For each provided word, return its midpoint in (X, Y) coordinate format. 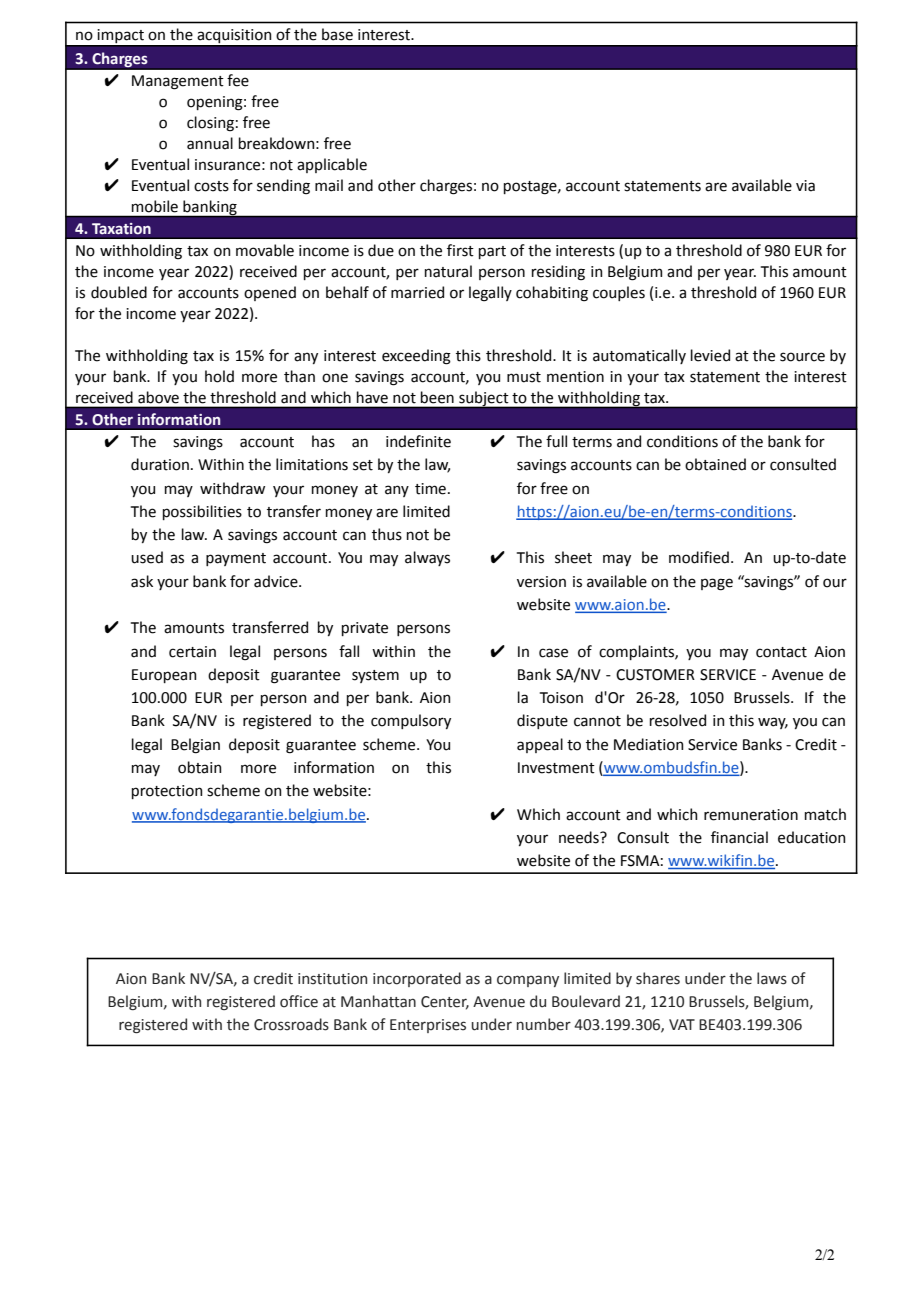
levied (710, 355)
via (805, 186)
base (337, 34)
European (164, 676)
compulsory (411, 721)
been (437, 397)
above (158, 397)
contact (781, 652)
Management (178, 82)
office (299, 1001)
